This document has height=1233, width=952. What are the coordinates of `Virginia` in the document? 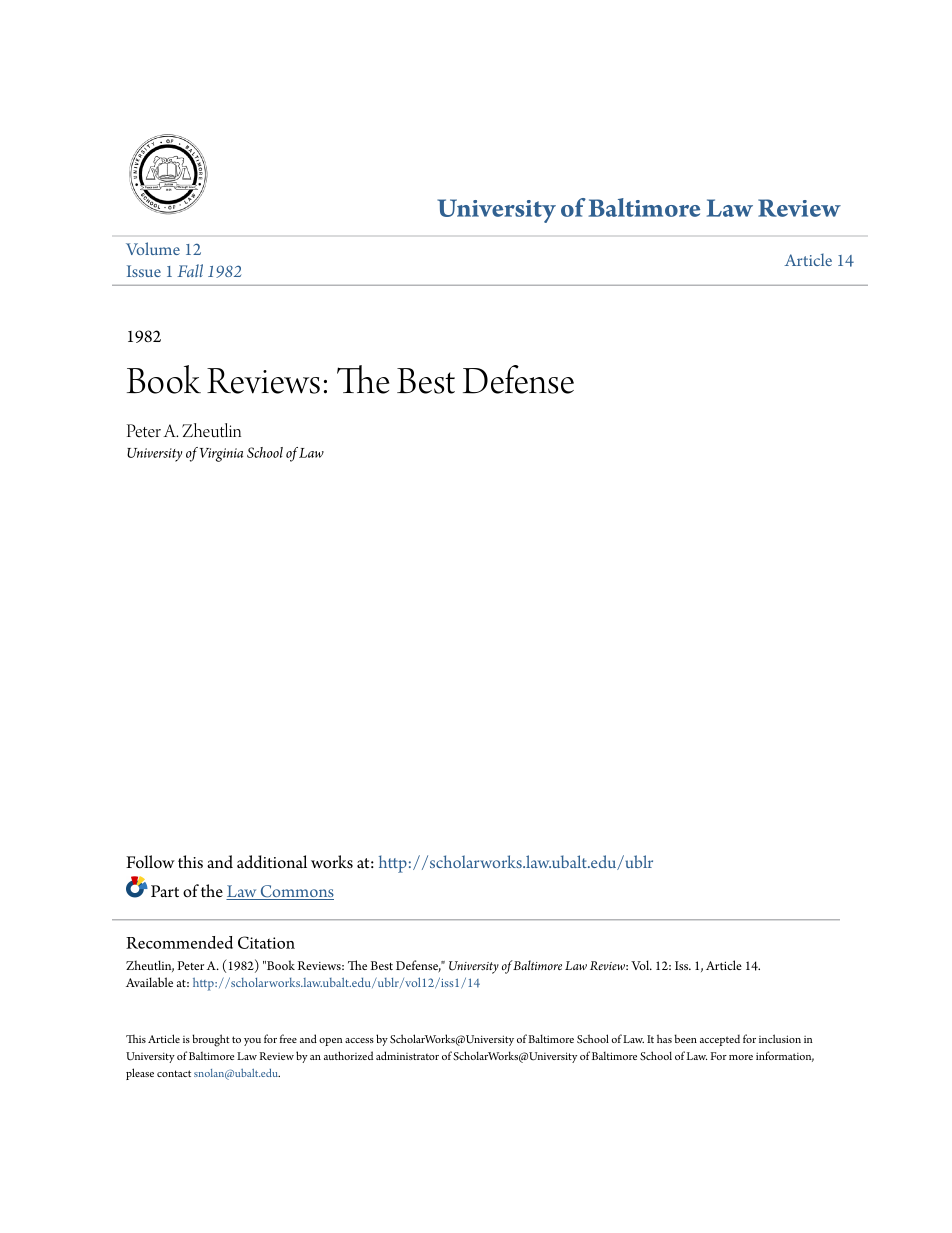 It's located at (221, 455).
